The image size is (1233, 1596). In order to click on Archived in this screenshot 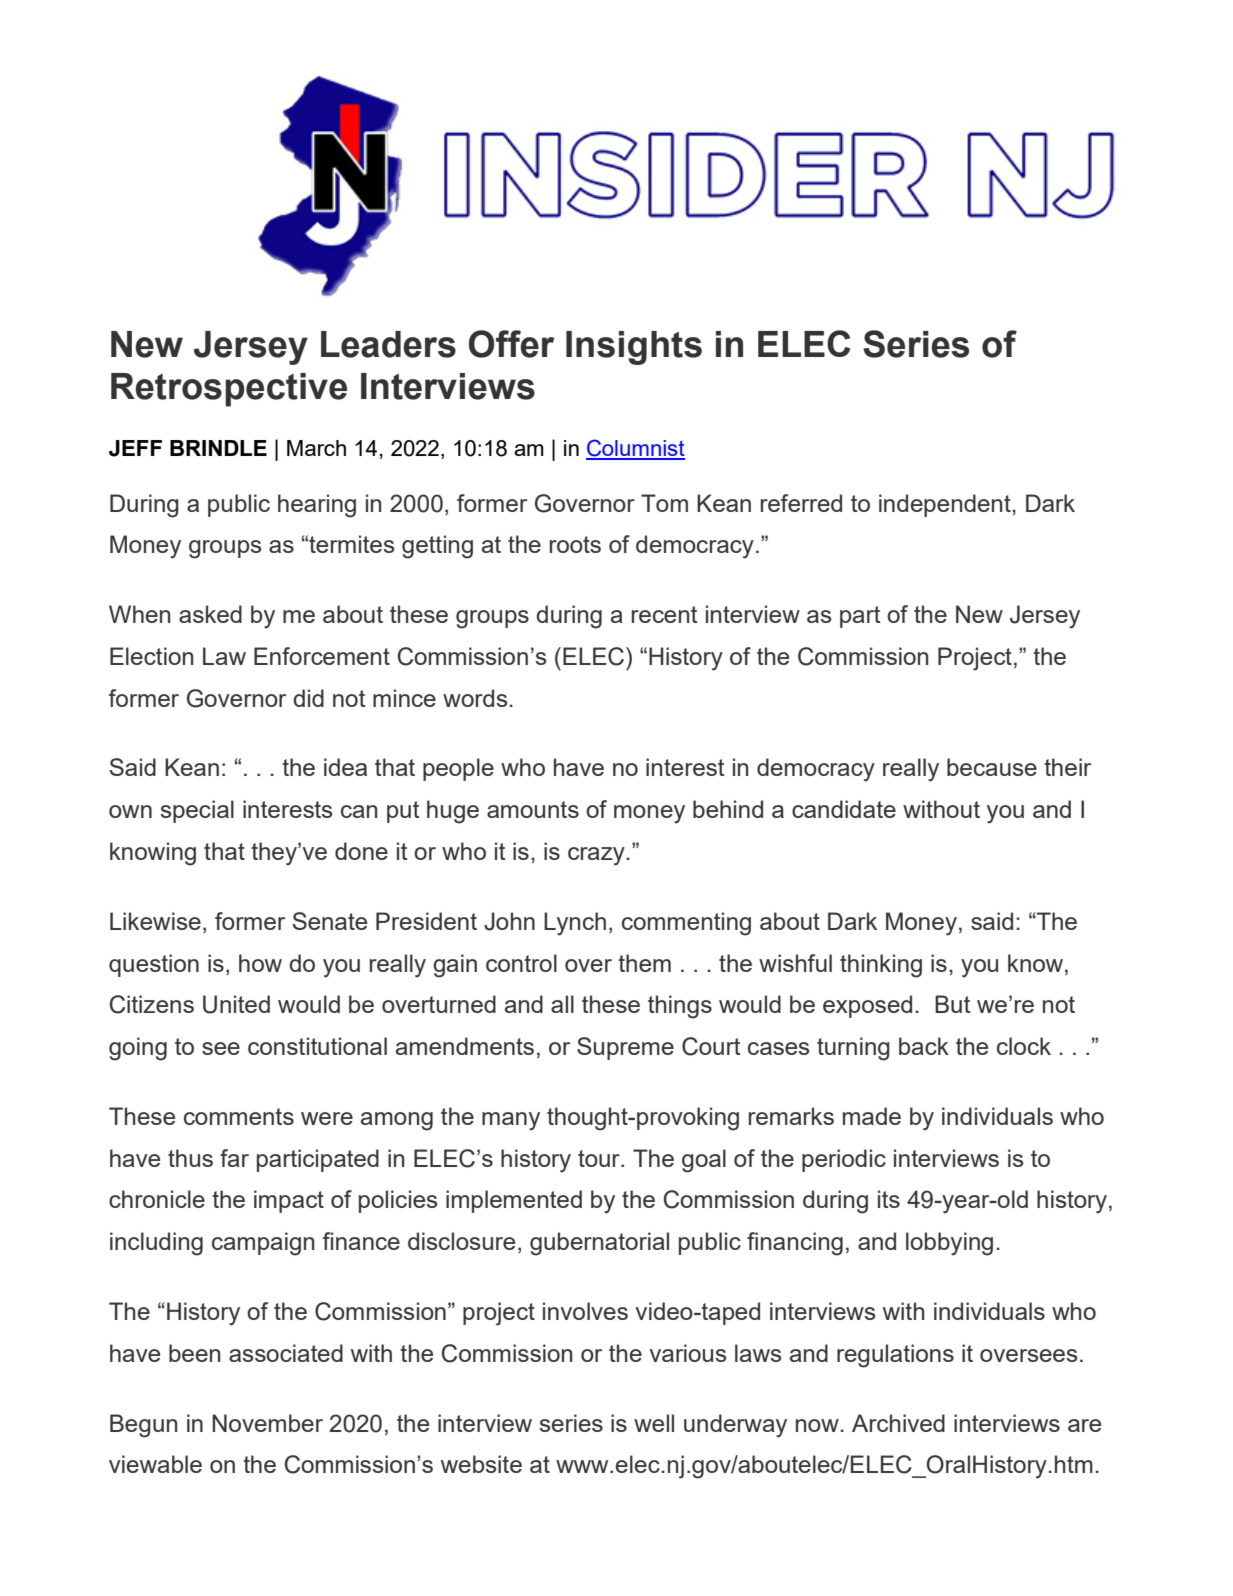, I will do `click(898, 1423)`.
